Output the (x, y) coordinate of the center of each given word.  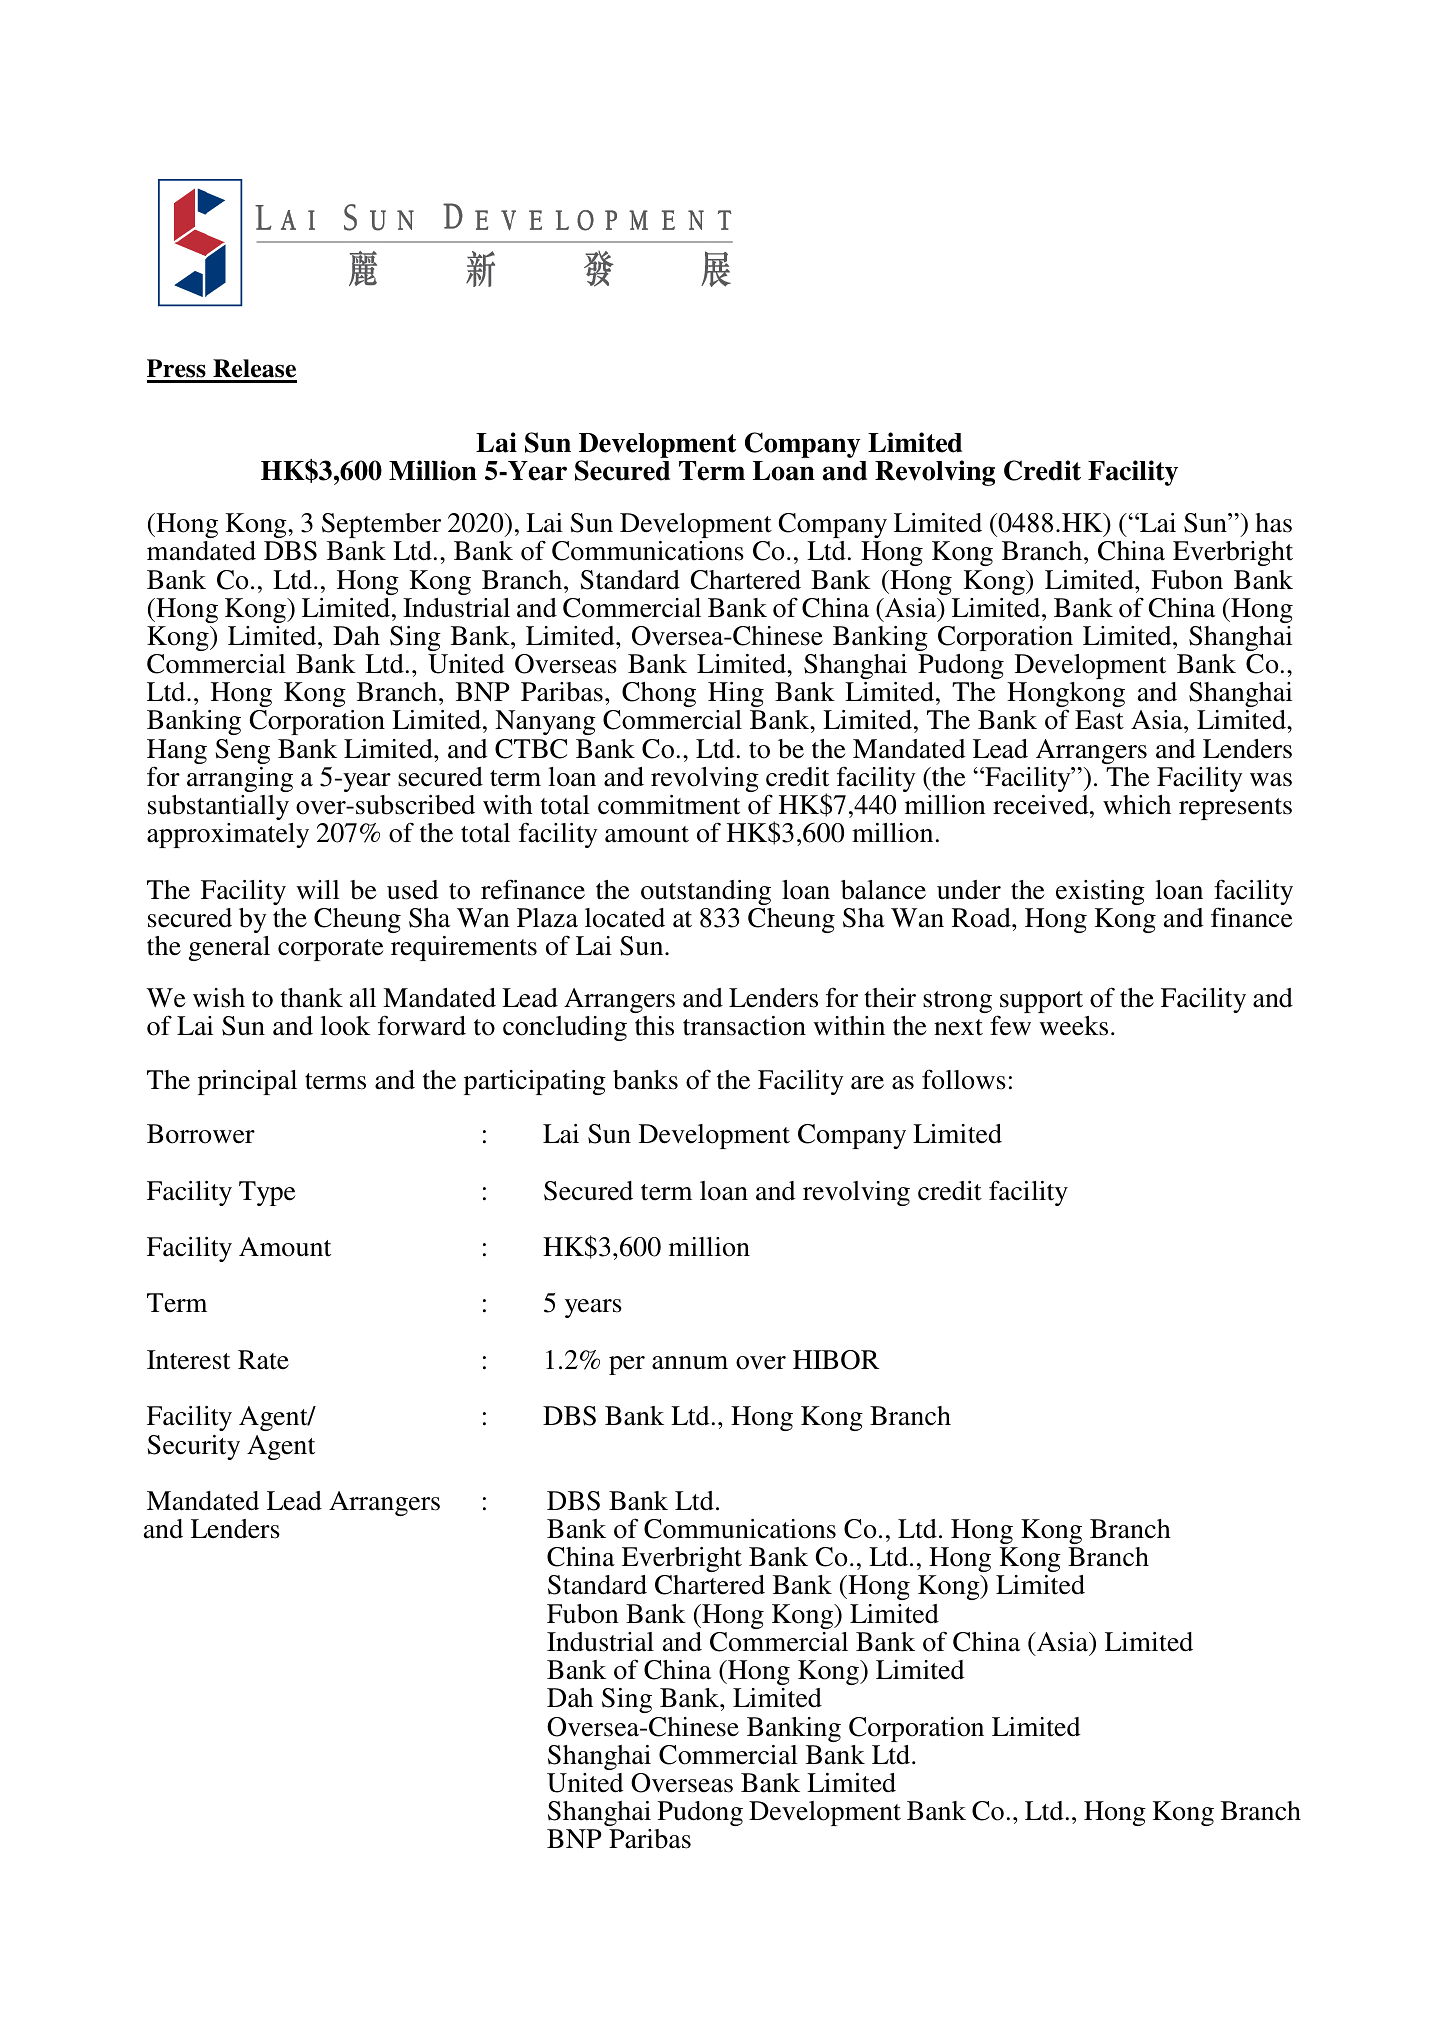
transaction (744, 1026)
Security (194, 1447)
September (381, 525)
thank (311, 998)
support (1040, 1003)
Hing (736, 694)
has (1273, 523)
